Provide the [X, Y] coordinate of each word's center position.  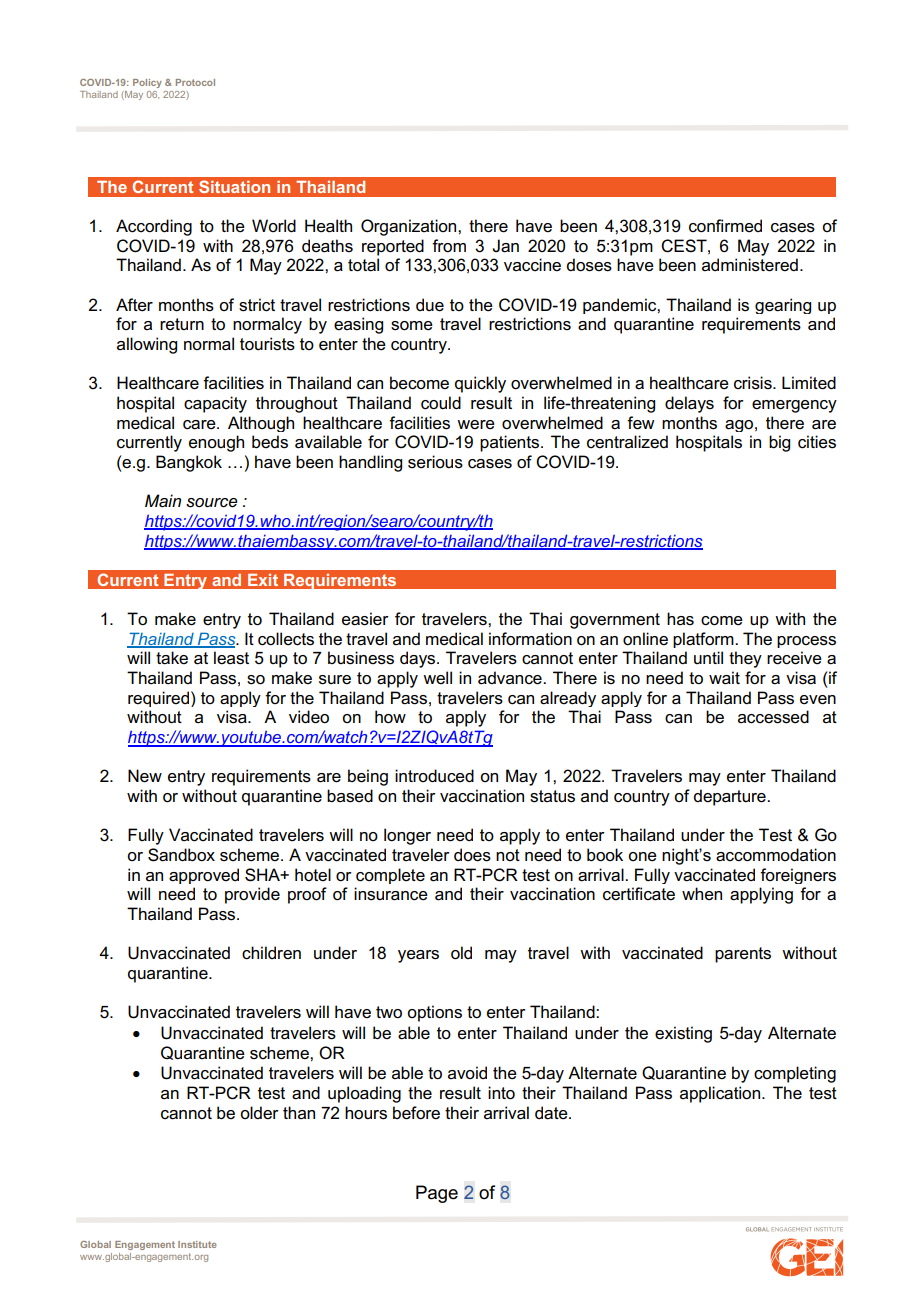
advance [511, 678]
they [745, 659]
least [231, 658]
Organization [410, 227]
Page [437, 1194]
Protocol [195, 82]
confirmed [725, 226]
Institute [197, 1244]
